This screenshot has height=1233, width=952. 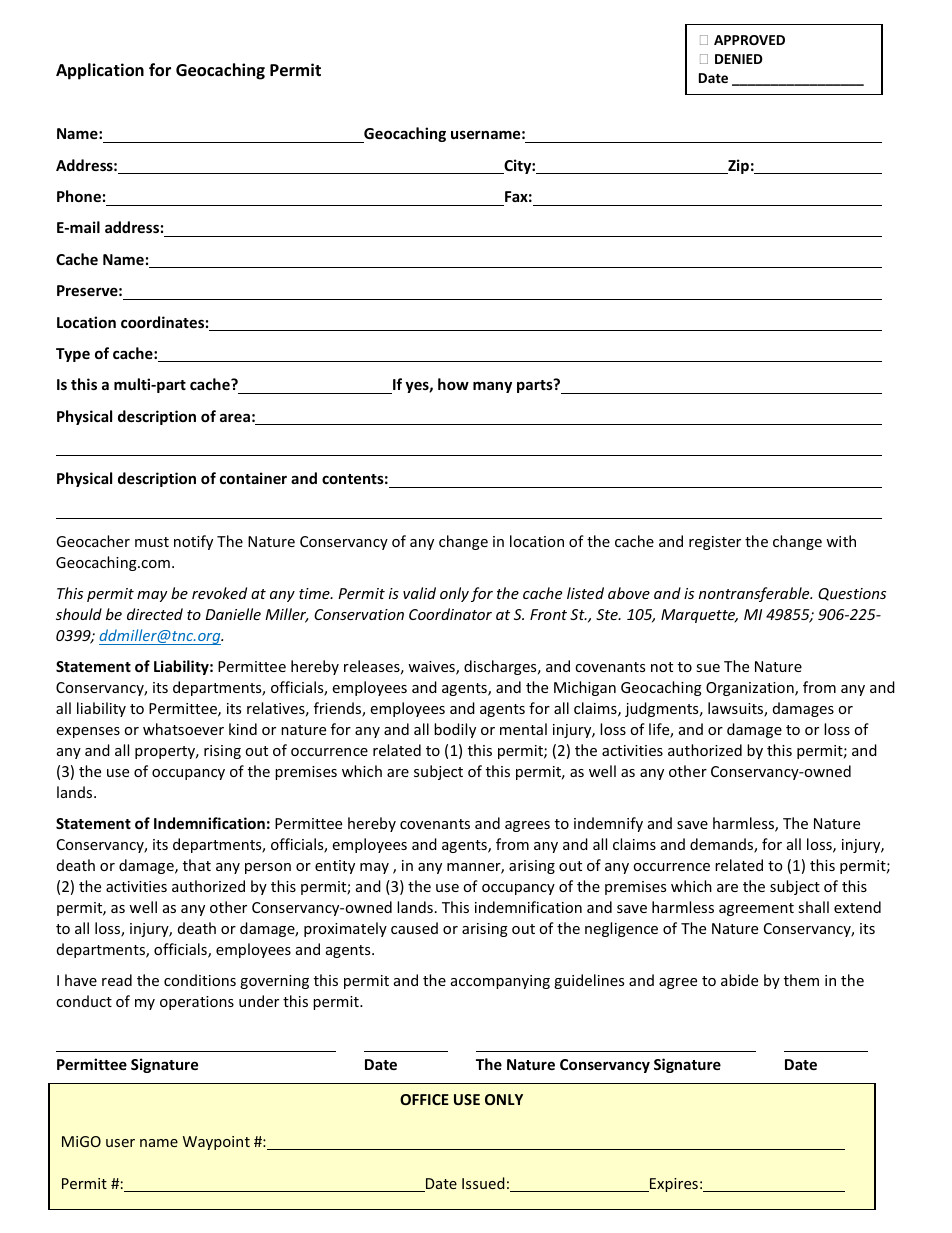 What do you see at coordinates (751, 689) in the screenshot?
I see `Organization` at bounding box center [751, 689].
